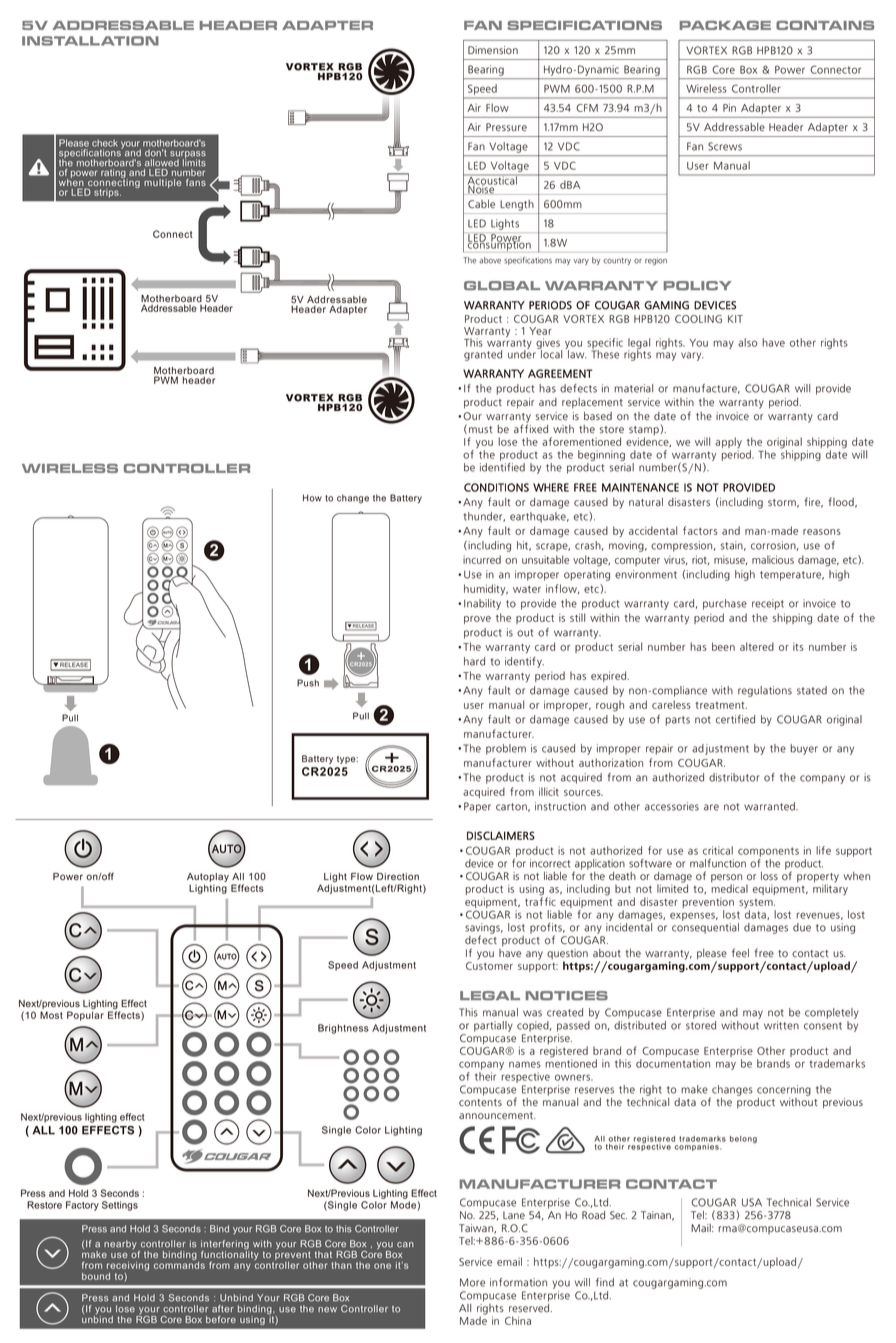 The image size is (896, 1343). I want to click on PACKAGE, so click(725, 25).
